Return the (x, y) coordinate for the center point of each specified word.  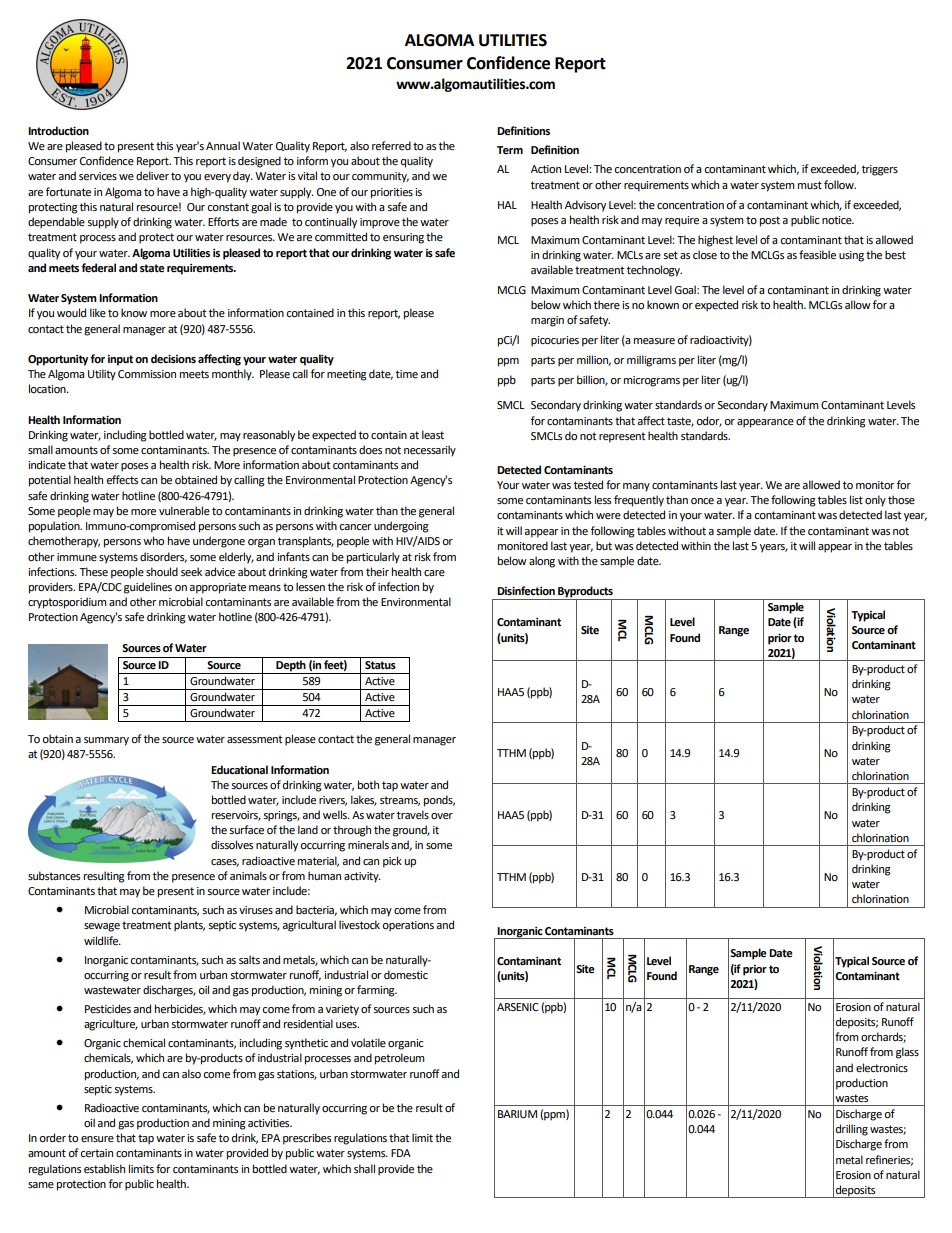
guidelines (148, 588)
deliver (152, 176)
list (856, 499)
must (810, 185)
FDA (401, 1153)
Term (510, 150)
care (434, 573)
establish (104, 1169)
